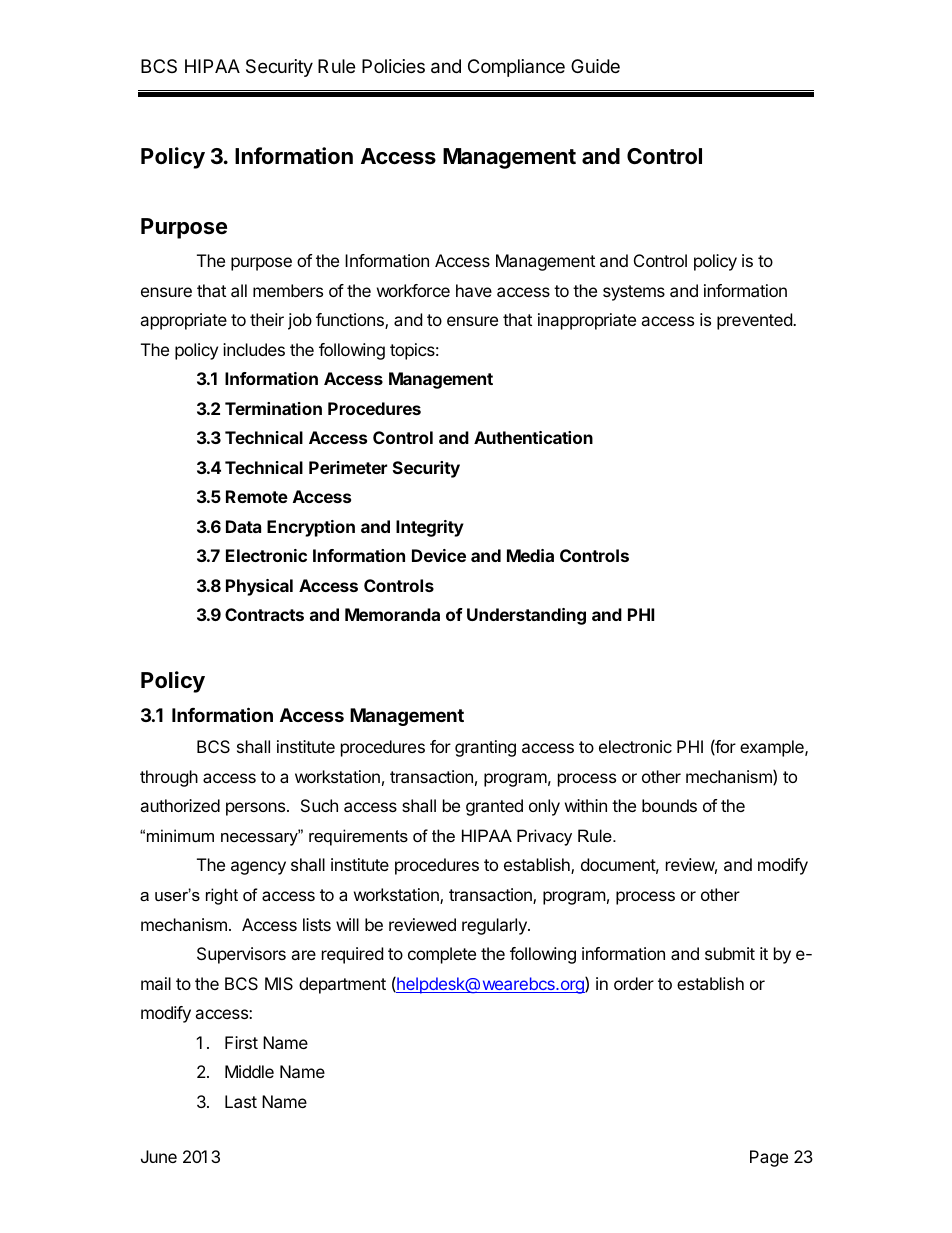  I want to click on example, so click(773, 748).
